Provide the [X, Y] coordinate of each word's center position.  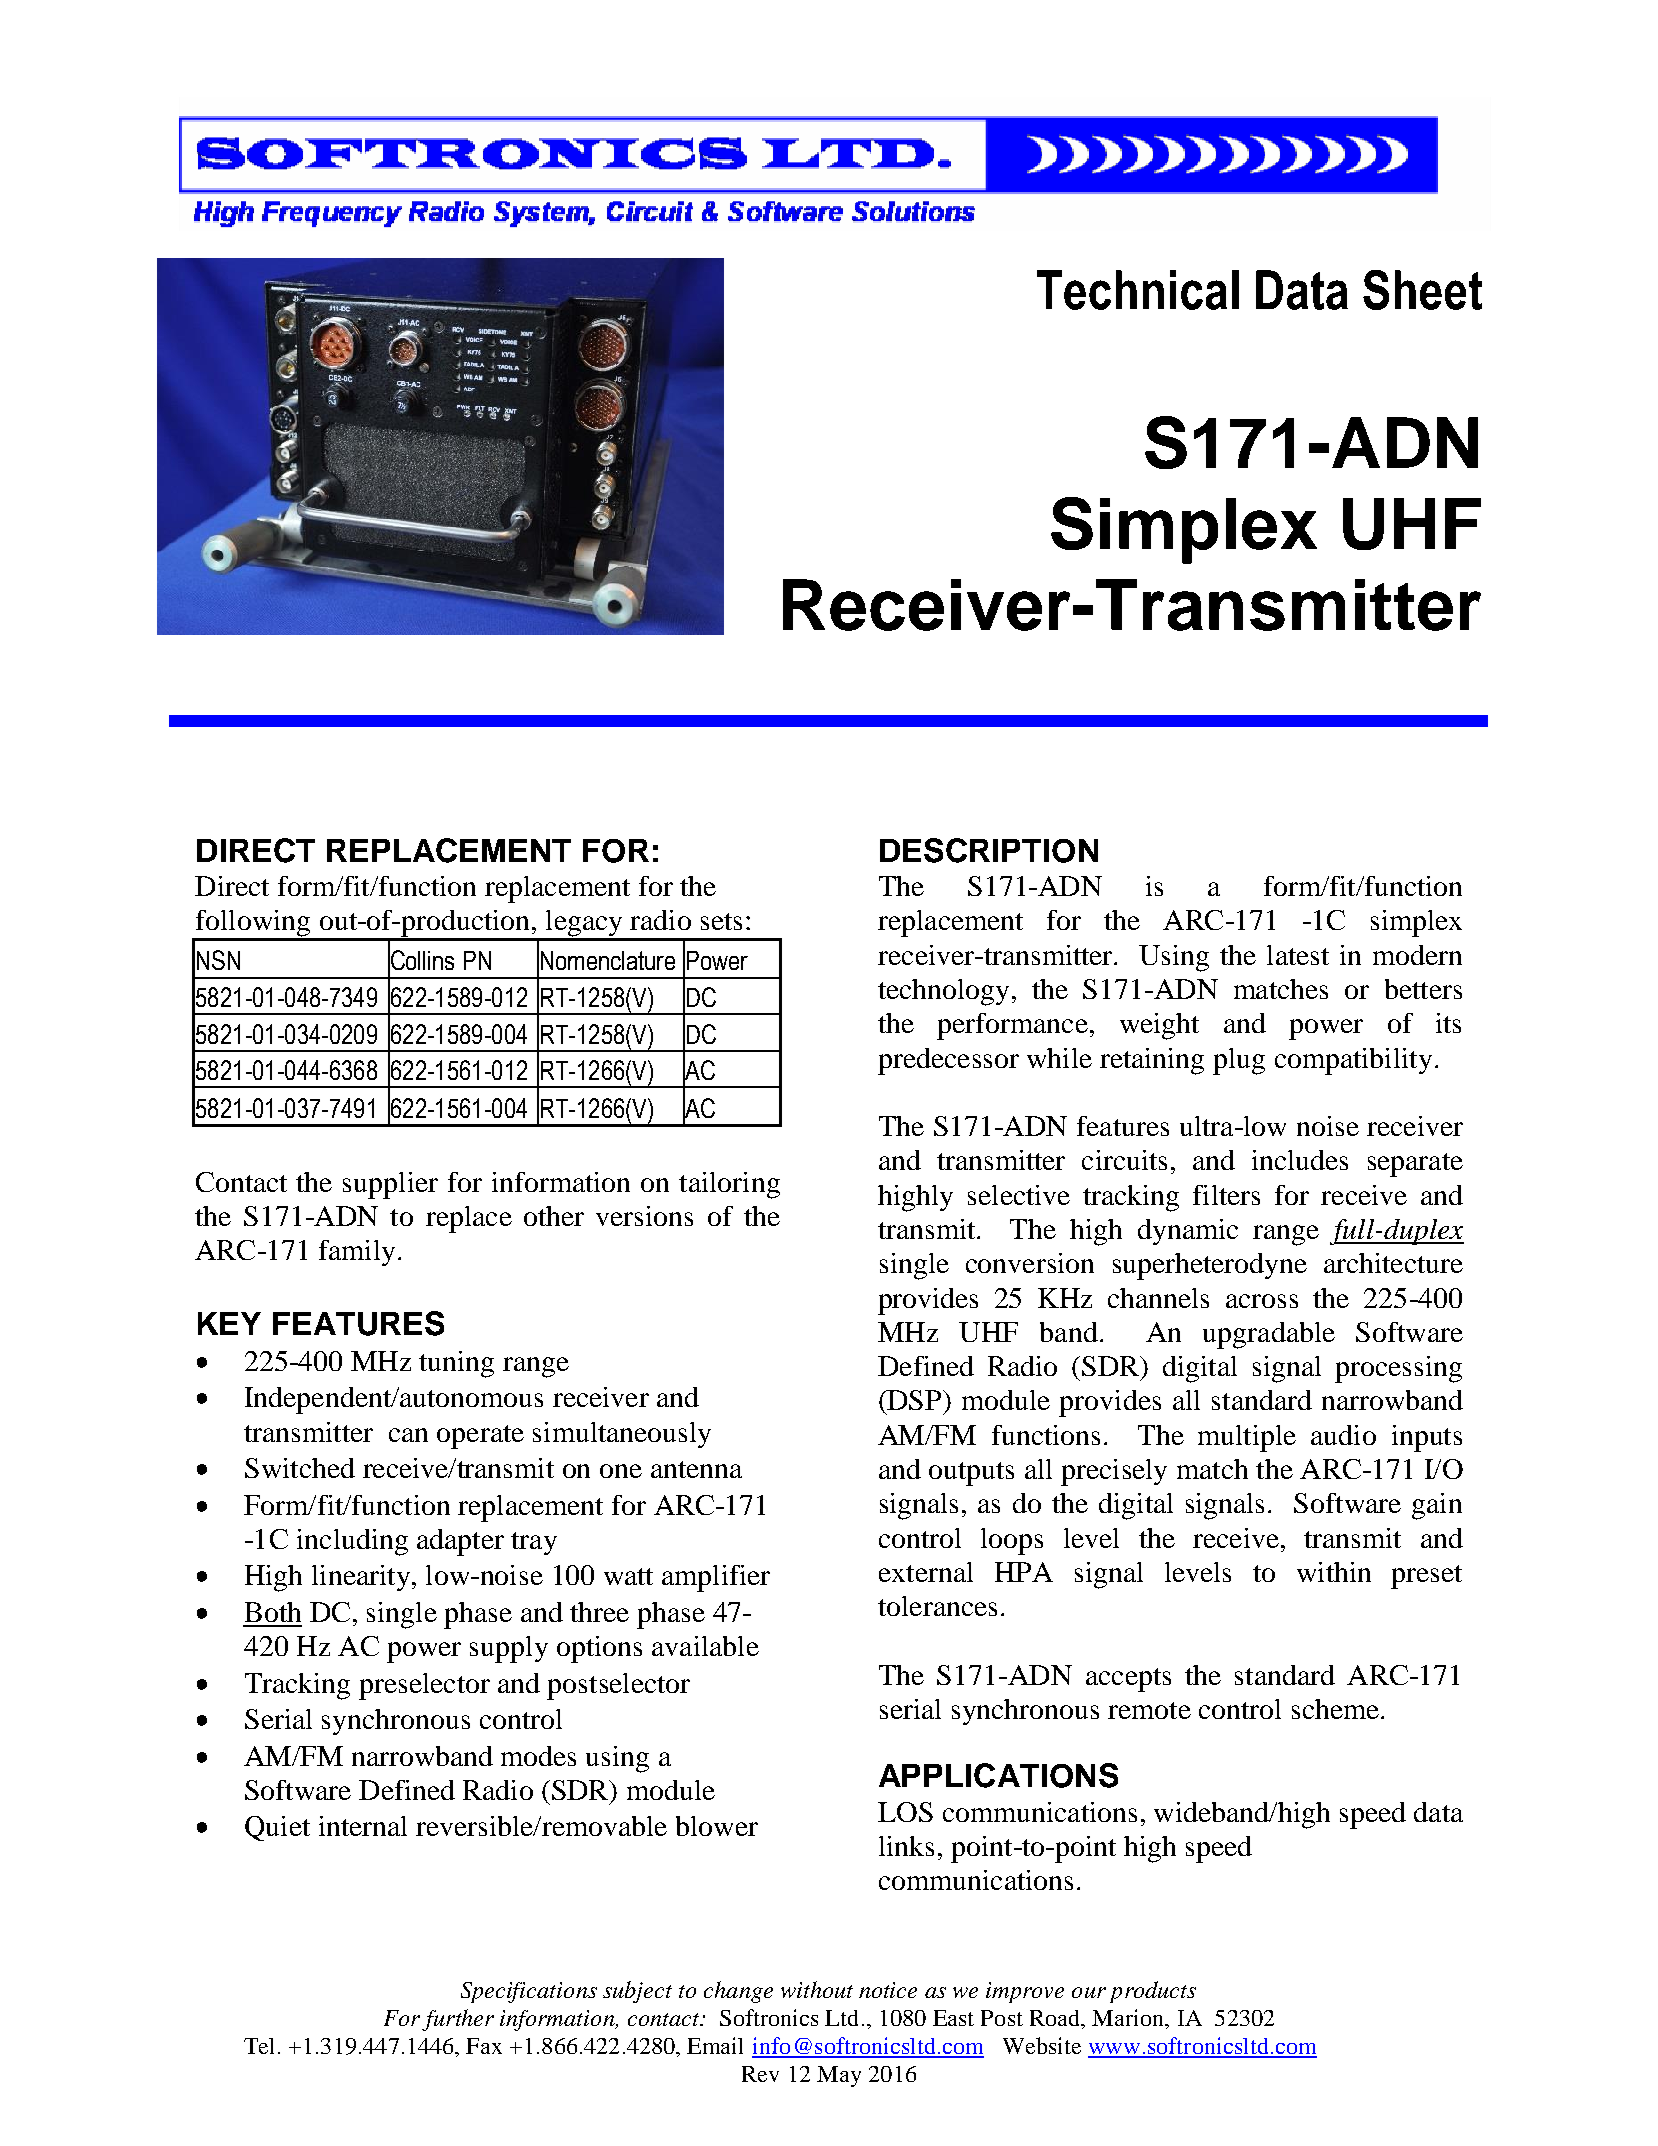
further [458, 2020]
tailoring [729, 1185]
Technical [1138, 290]
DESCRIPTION [989, 850]
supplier [390, 1185]
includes [1300, 1160]
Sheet [1422, 290]
